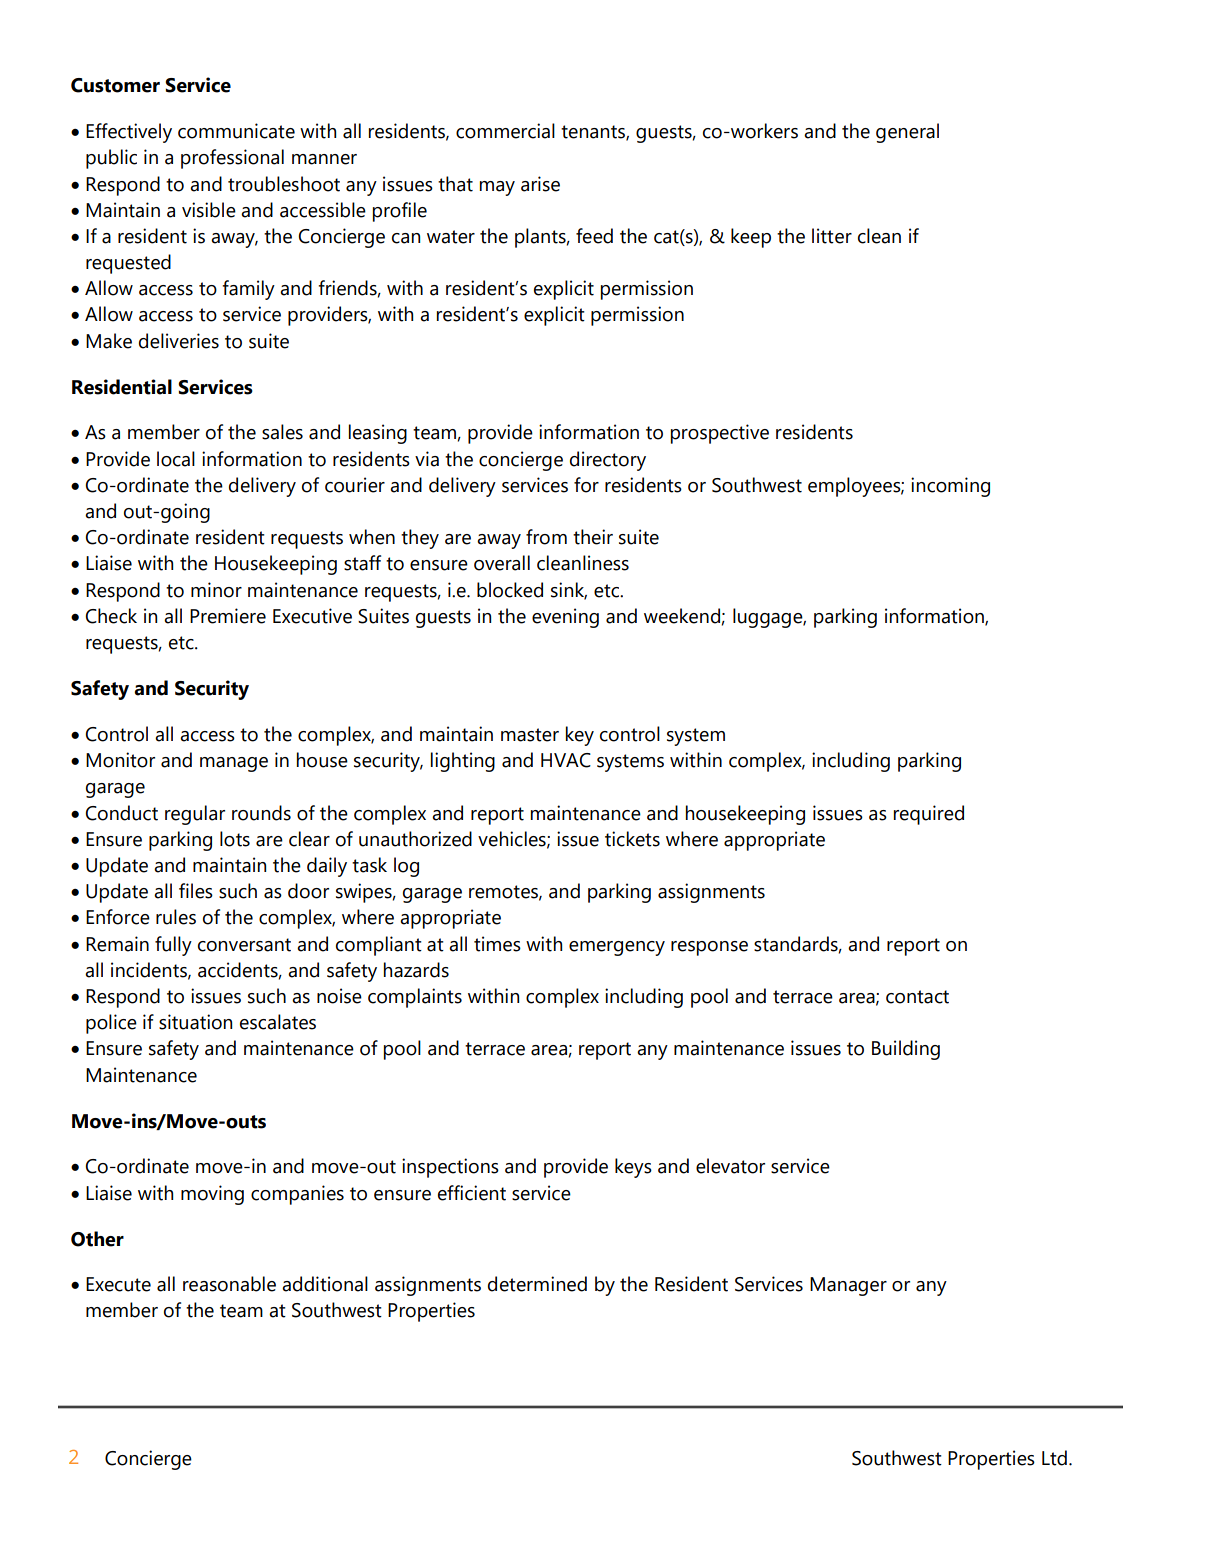  What do you see at coordinates (537, 1284) in the screenshot?
I see `determined` at bounding box center [537, 1284].
